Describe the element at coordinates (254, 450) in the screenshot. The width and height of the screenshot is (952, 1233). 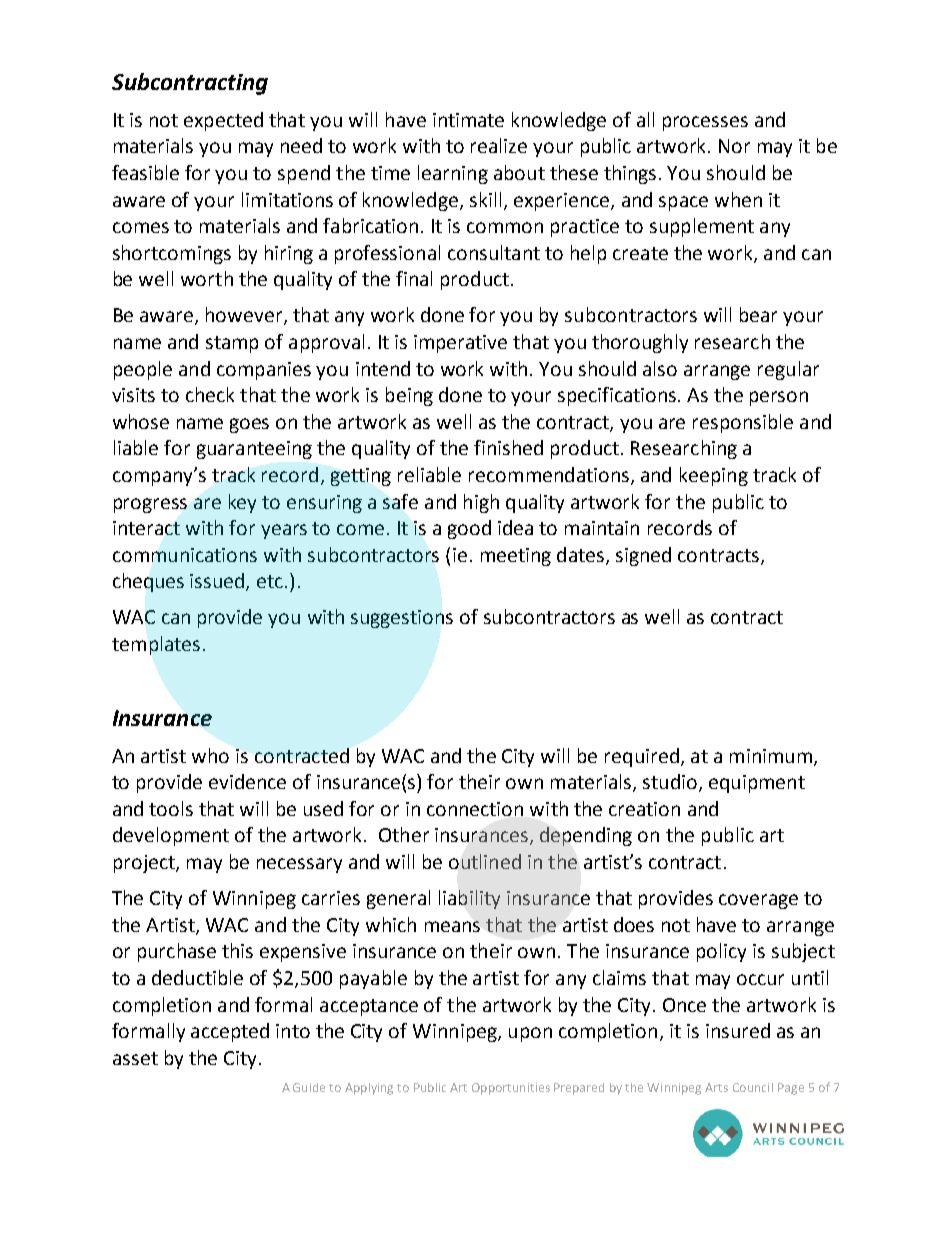
I see `guaranteeing` at that location.
